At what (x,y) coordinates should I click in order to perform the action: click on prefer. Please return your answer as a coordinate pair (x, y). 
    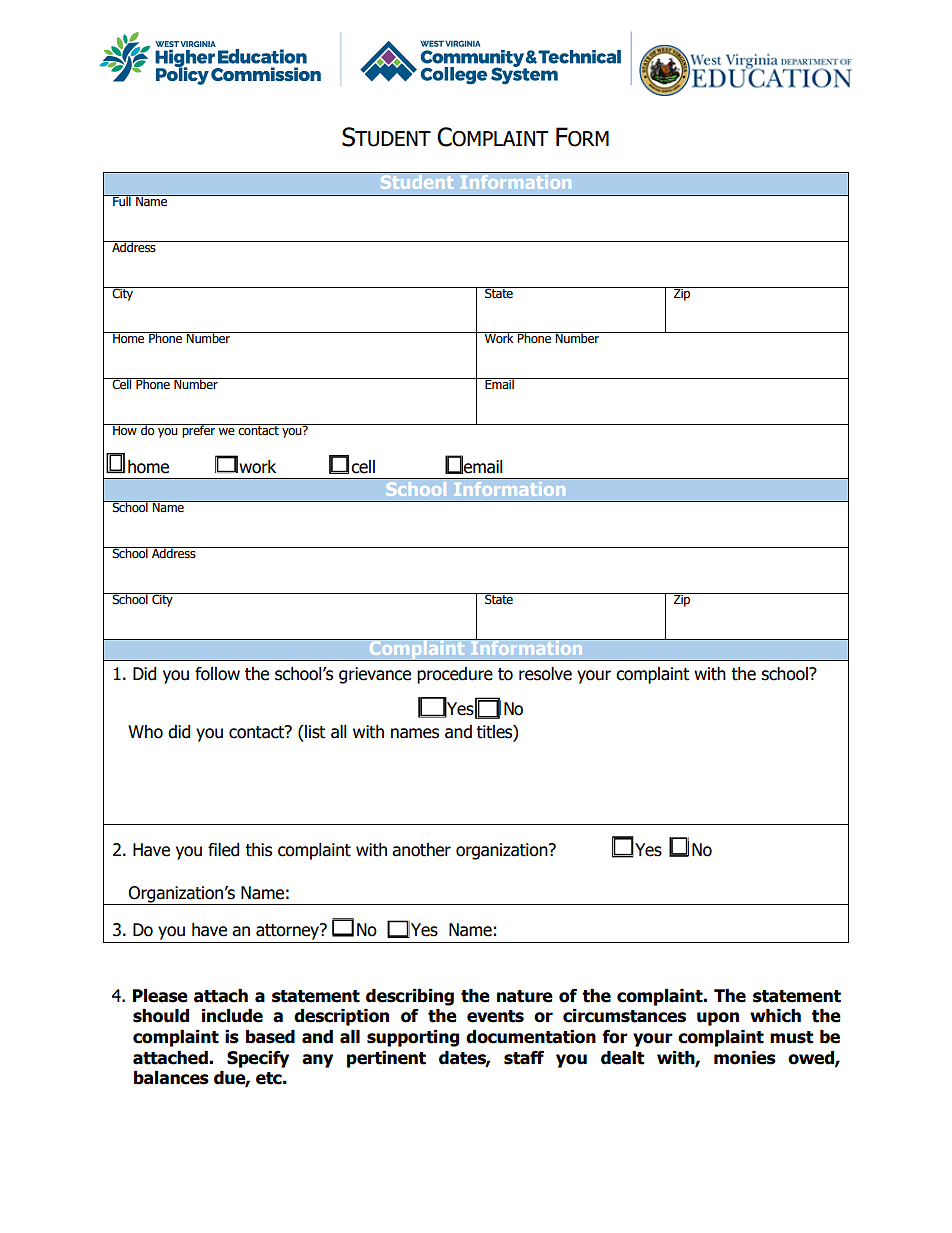
    Looking at the image, I should click on (198, 431).
